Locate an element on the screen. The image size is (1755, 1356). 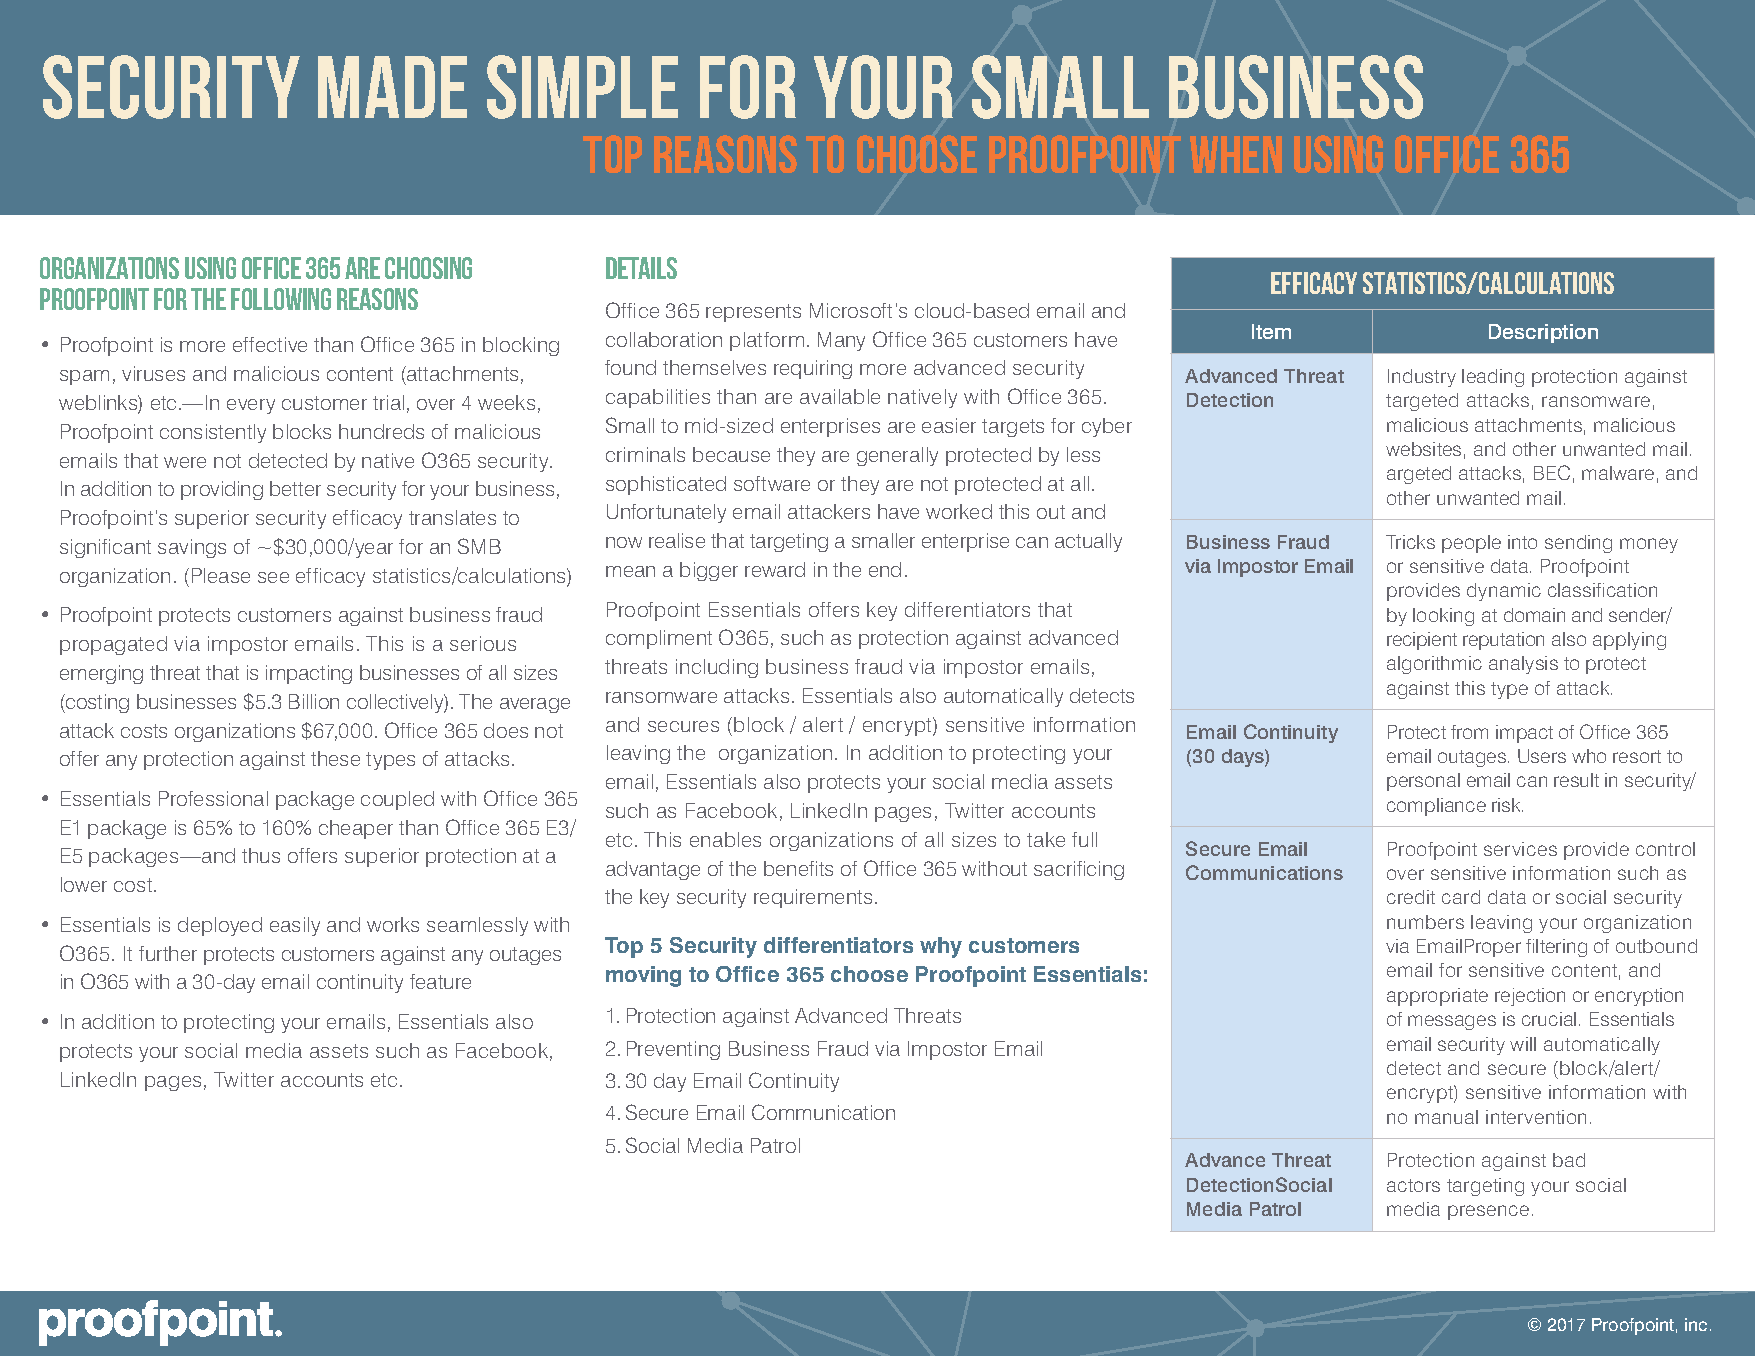
Made is located at coordinates (392, 87).
